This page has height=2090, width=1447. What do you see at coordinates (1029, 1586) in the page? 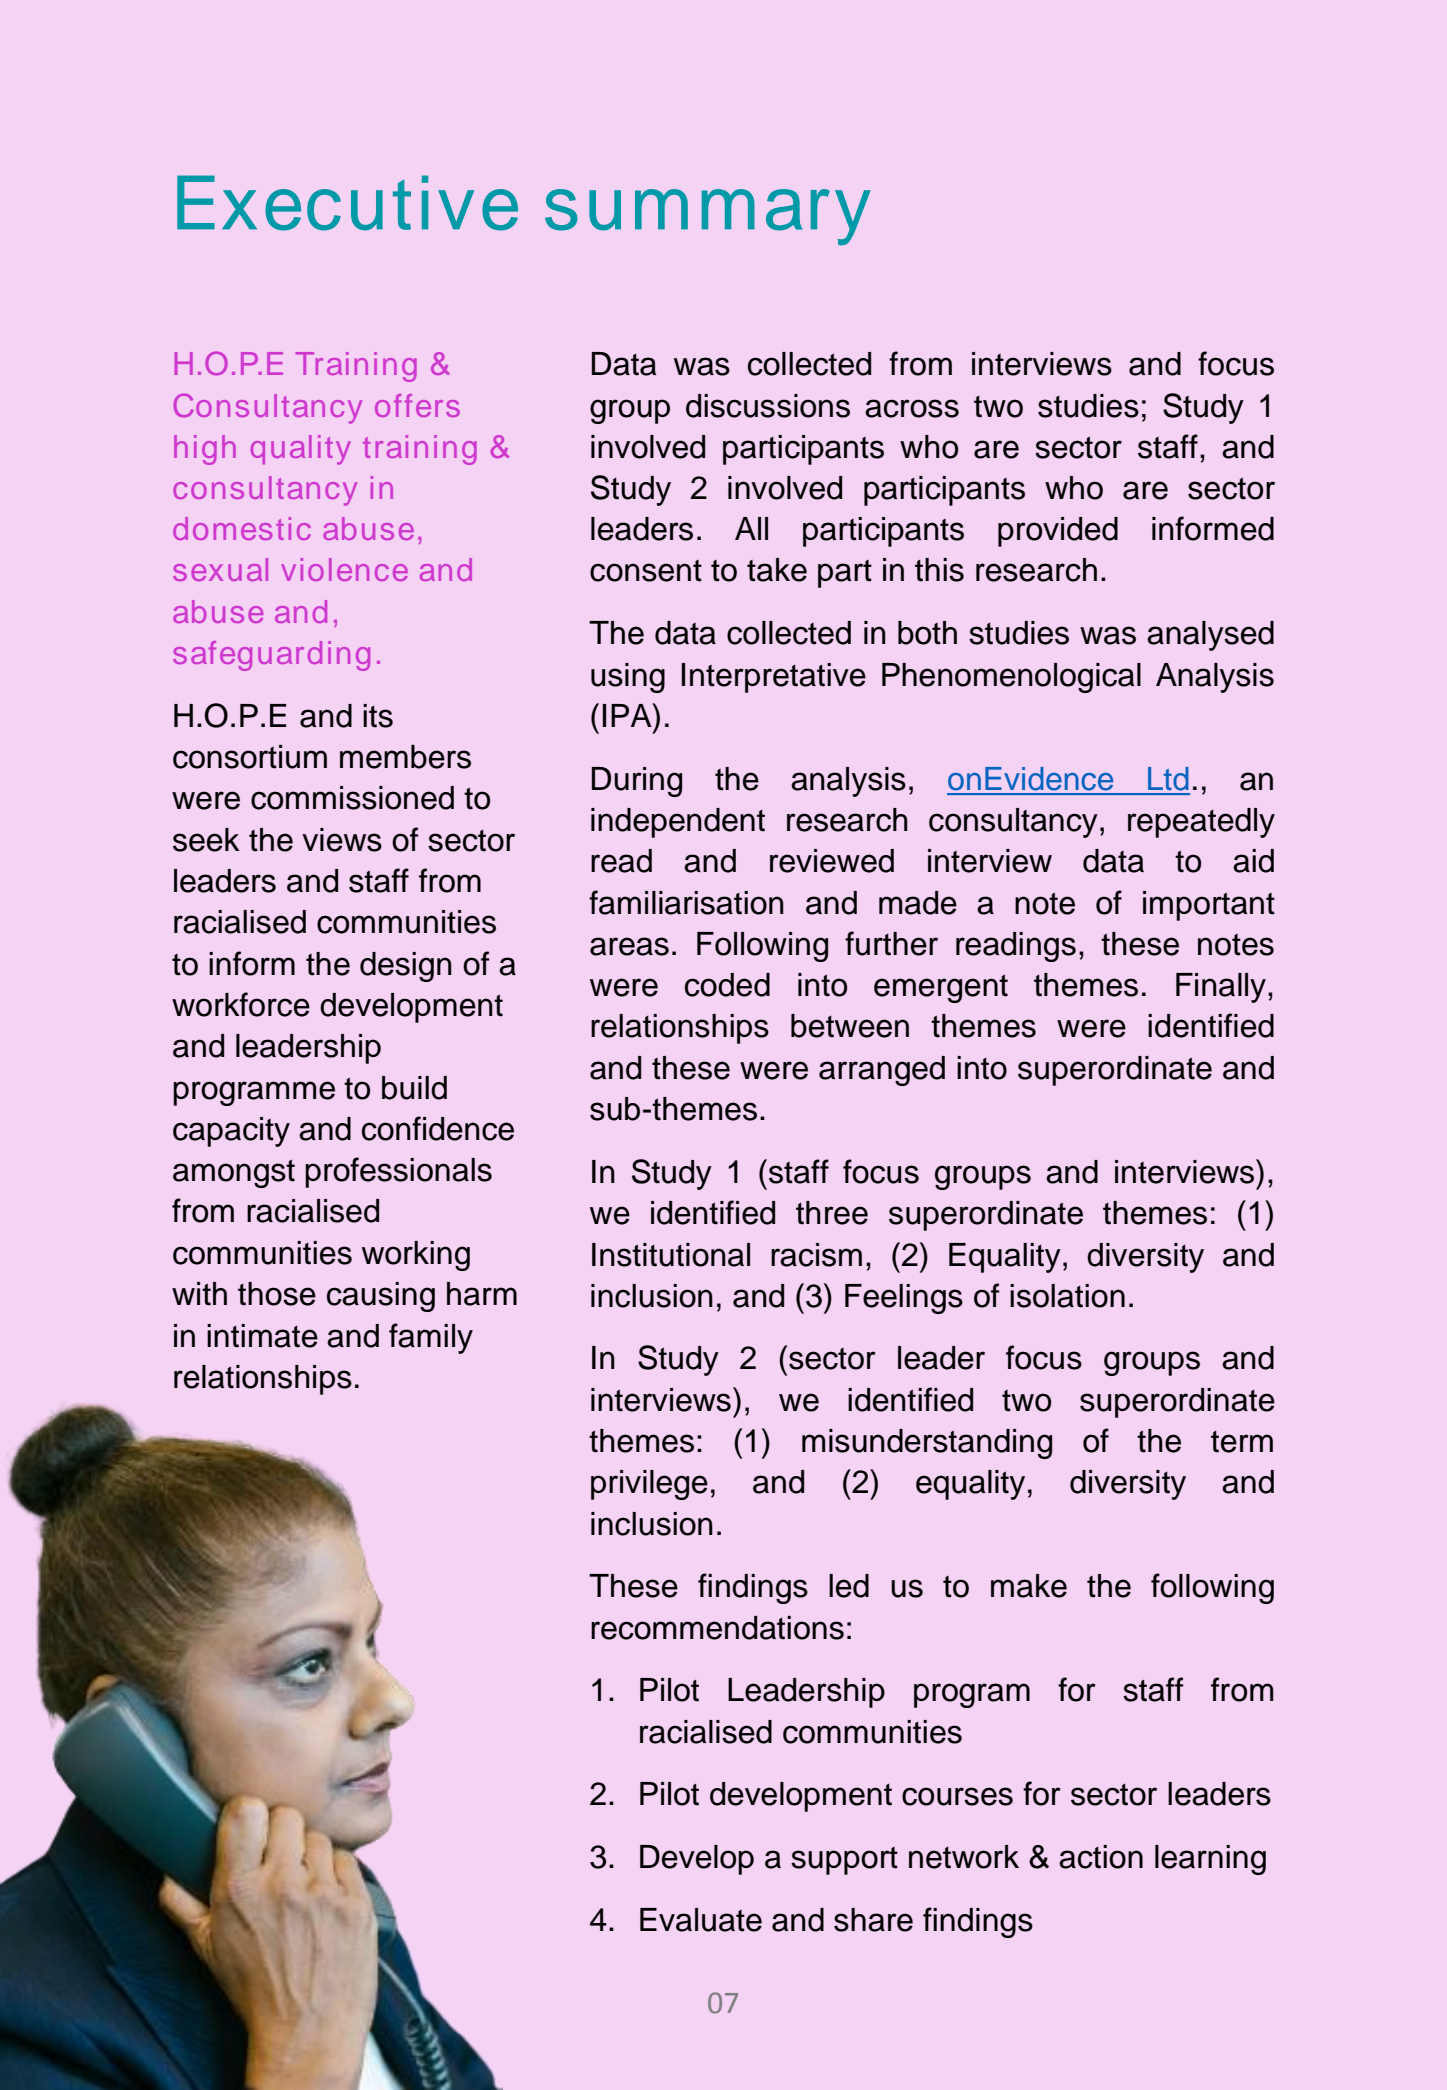
I see `make` at bounding box center [1029, 1586].
